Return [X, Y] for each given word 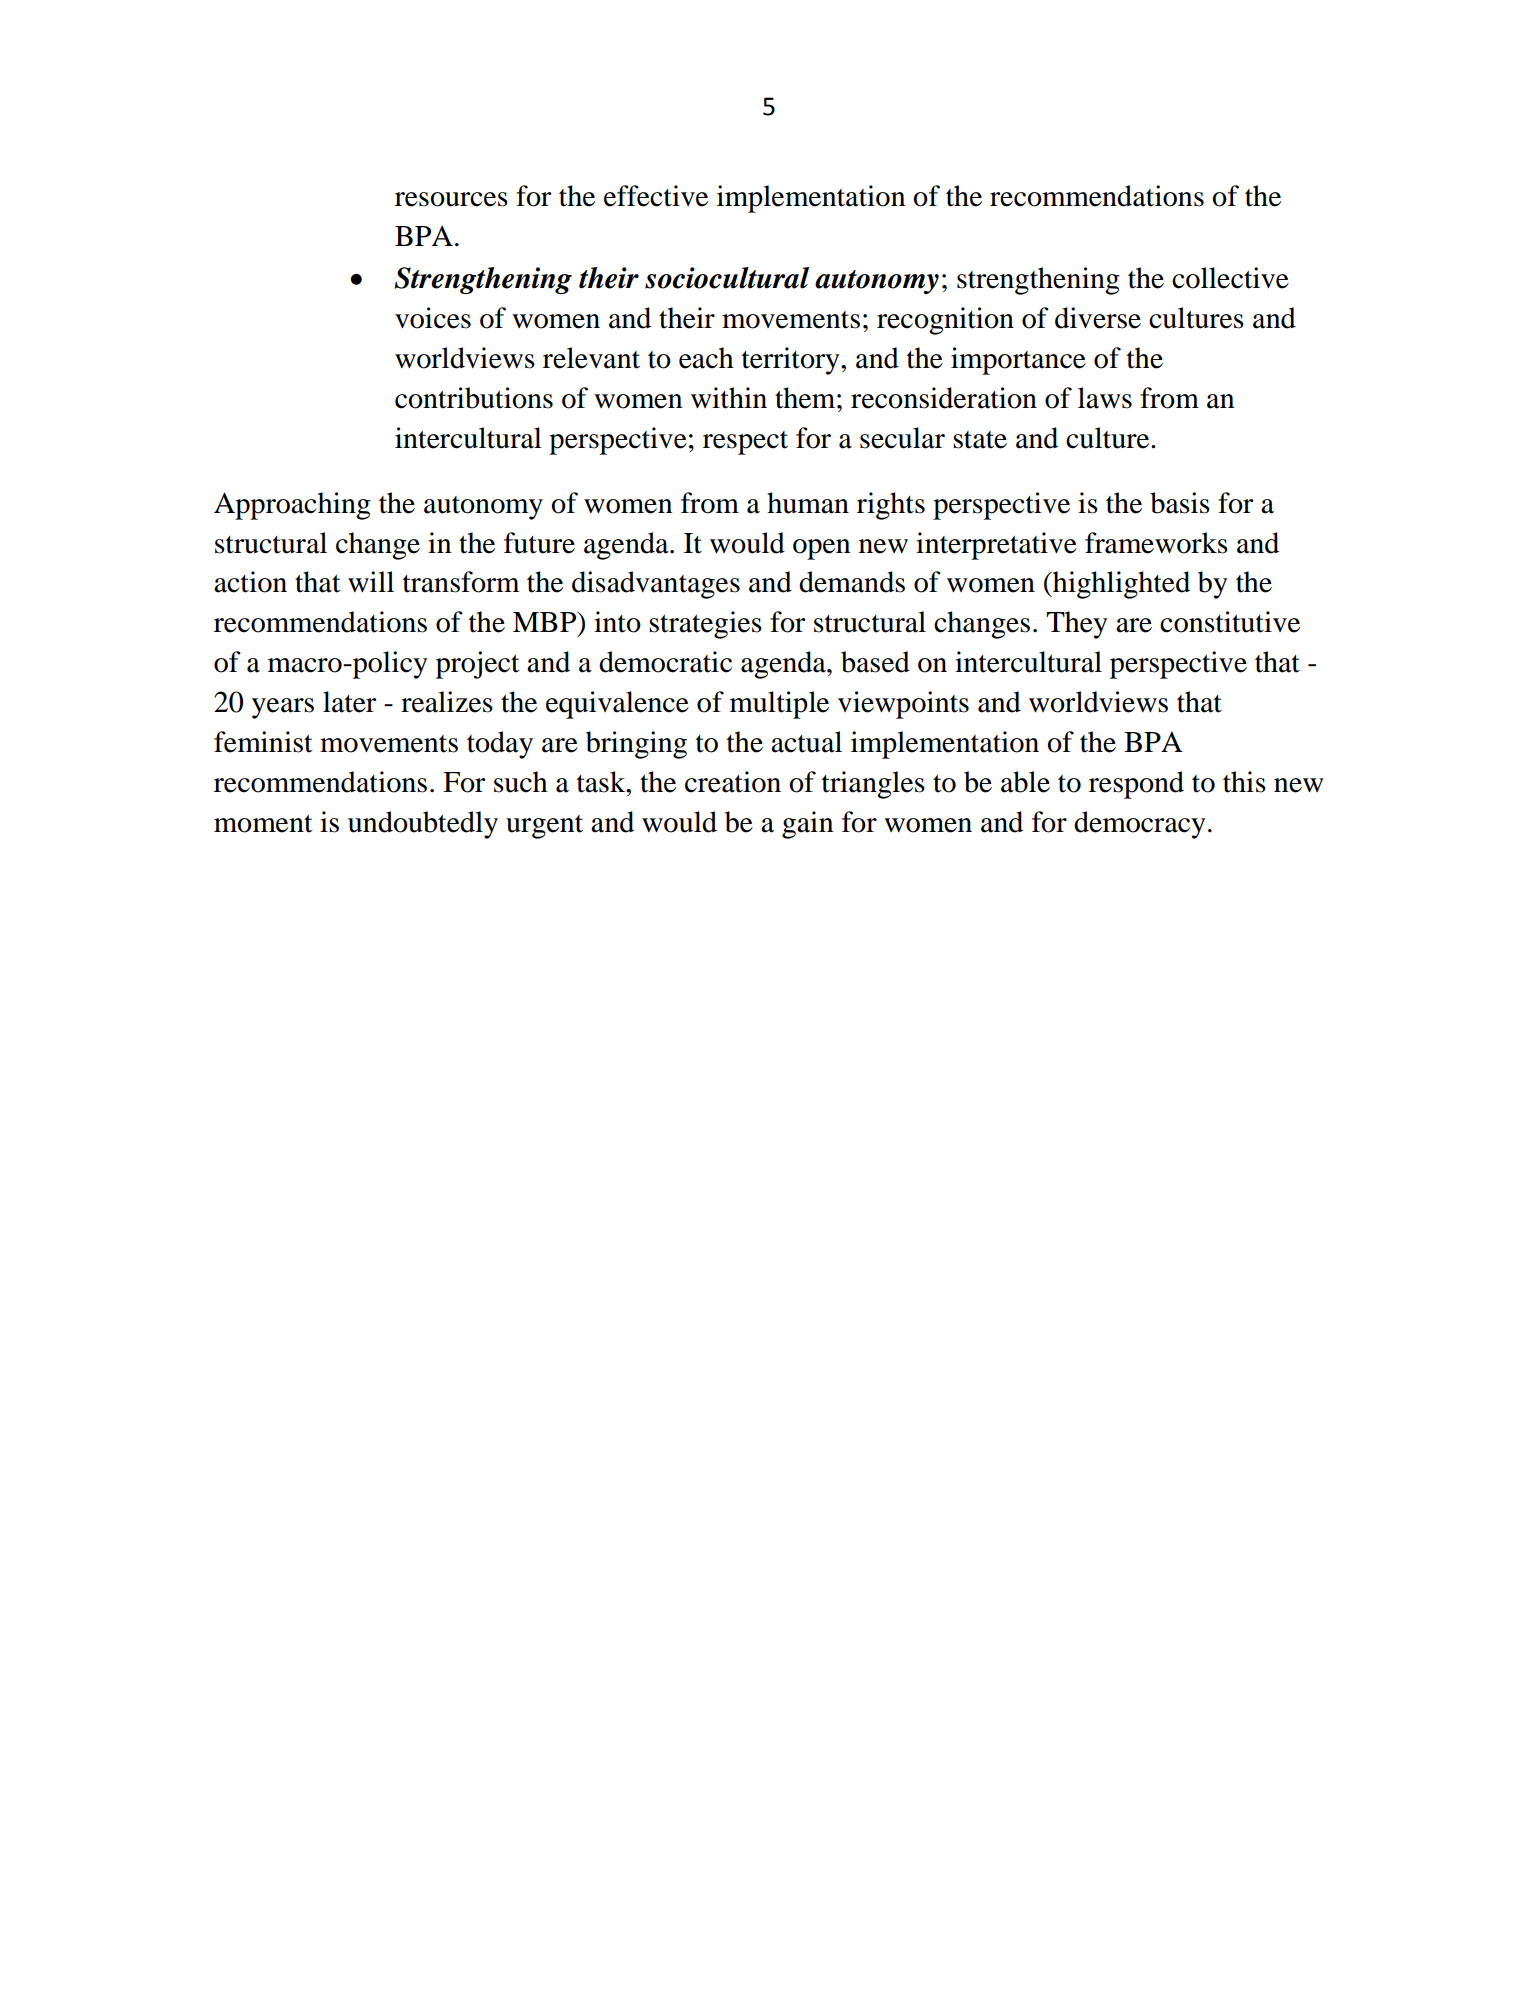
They [1077, 625]
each [706, 358]
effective [656, 196]
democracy [1140, 825]
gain [807, 825]
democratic [665, 662]
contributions [474, 398]
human [808, 503]
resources [451, 199]
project [478, 665]
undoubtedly [423, 825]
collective [1230, 278]
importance [1018, 361]
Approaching [292, 506]
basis [1180, 503]
